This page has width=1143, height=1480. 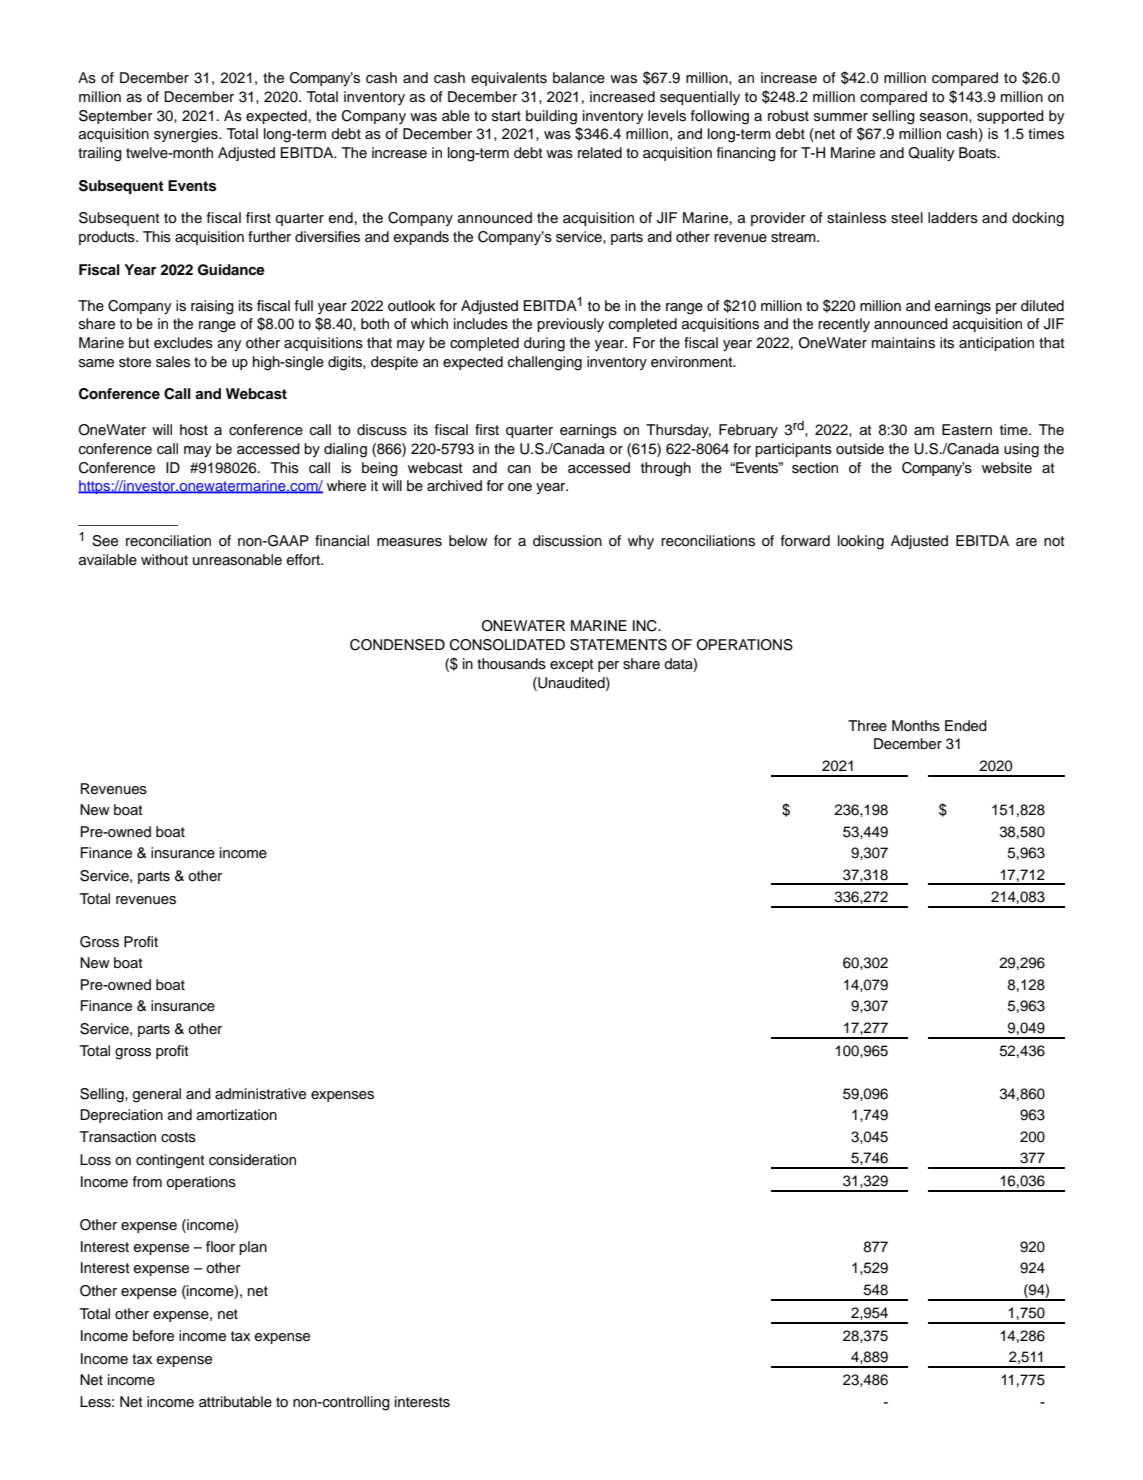 What do you see at coordinates (966, 726) in the page?
I see `Ended` at bounding box center [966, 726].
